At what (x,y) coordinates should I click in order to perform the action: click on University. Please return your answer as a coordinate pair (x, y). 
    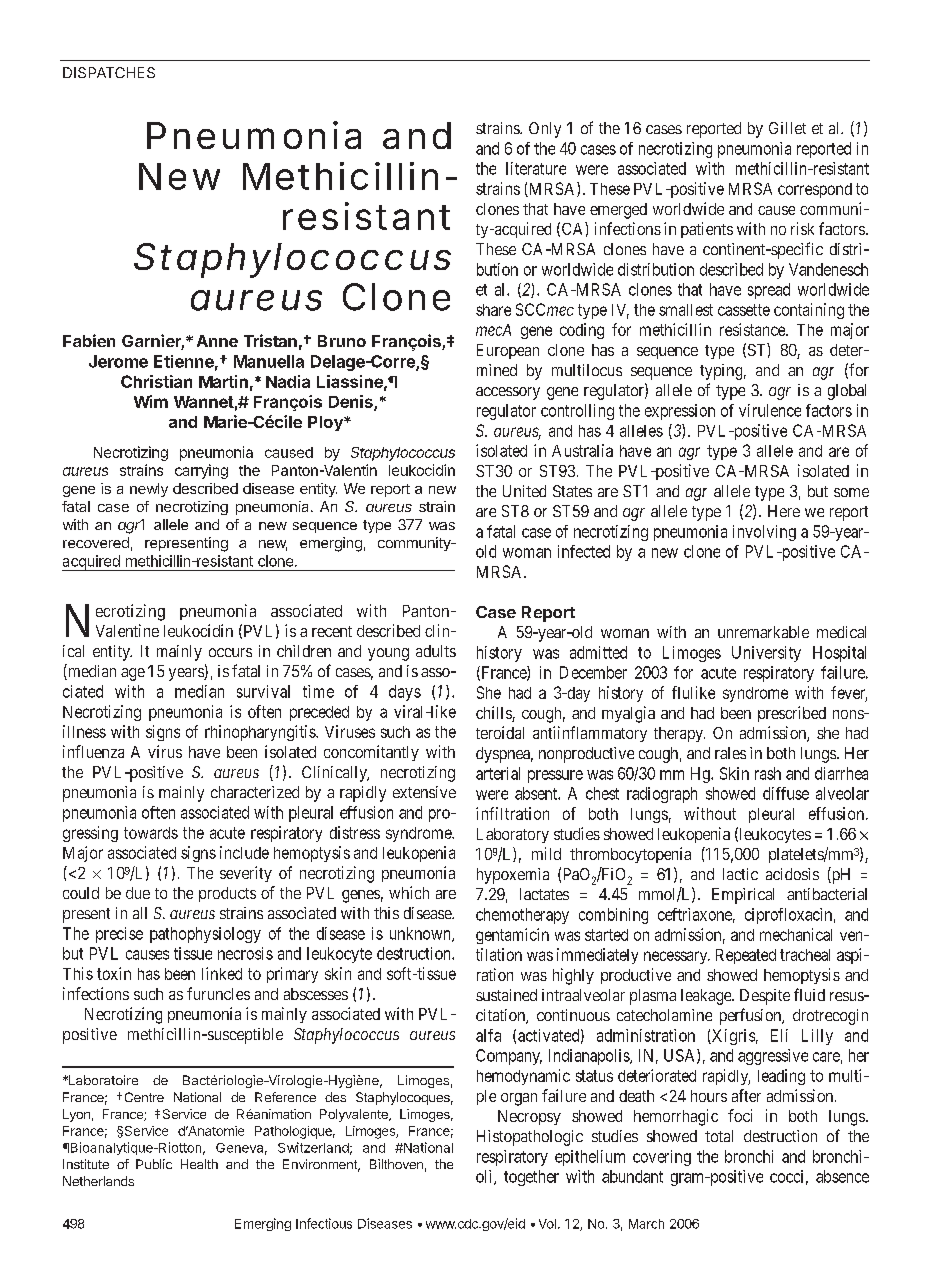
    Looking at the image, I should click on (766, 654).
